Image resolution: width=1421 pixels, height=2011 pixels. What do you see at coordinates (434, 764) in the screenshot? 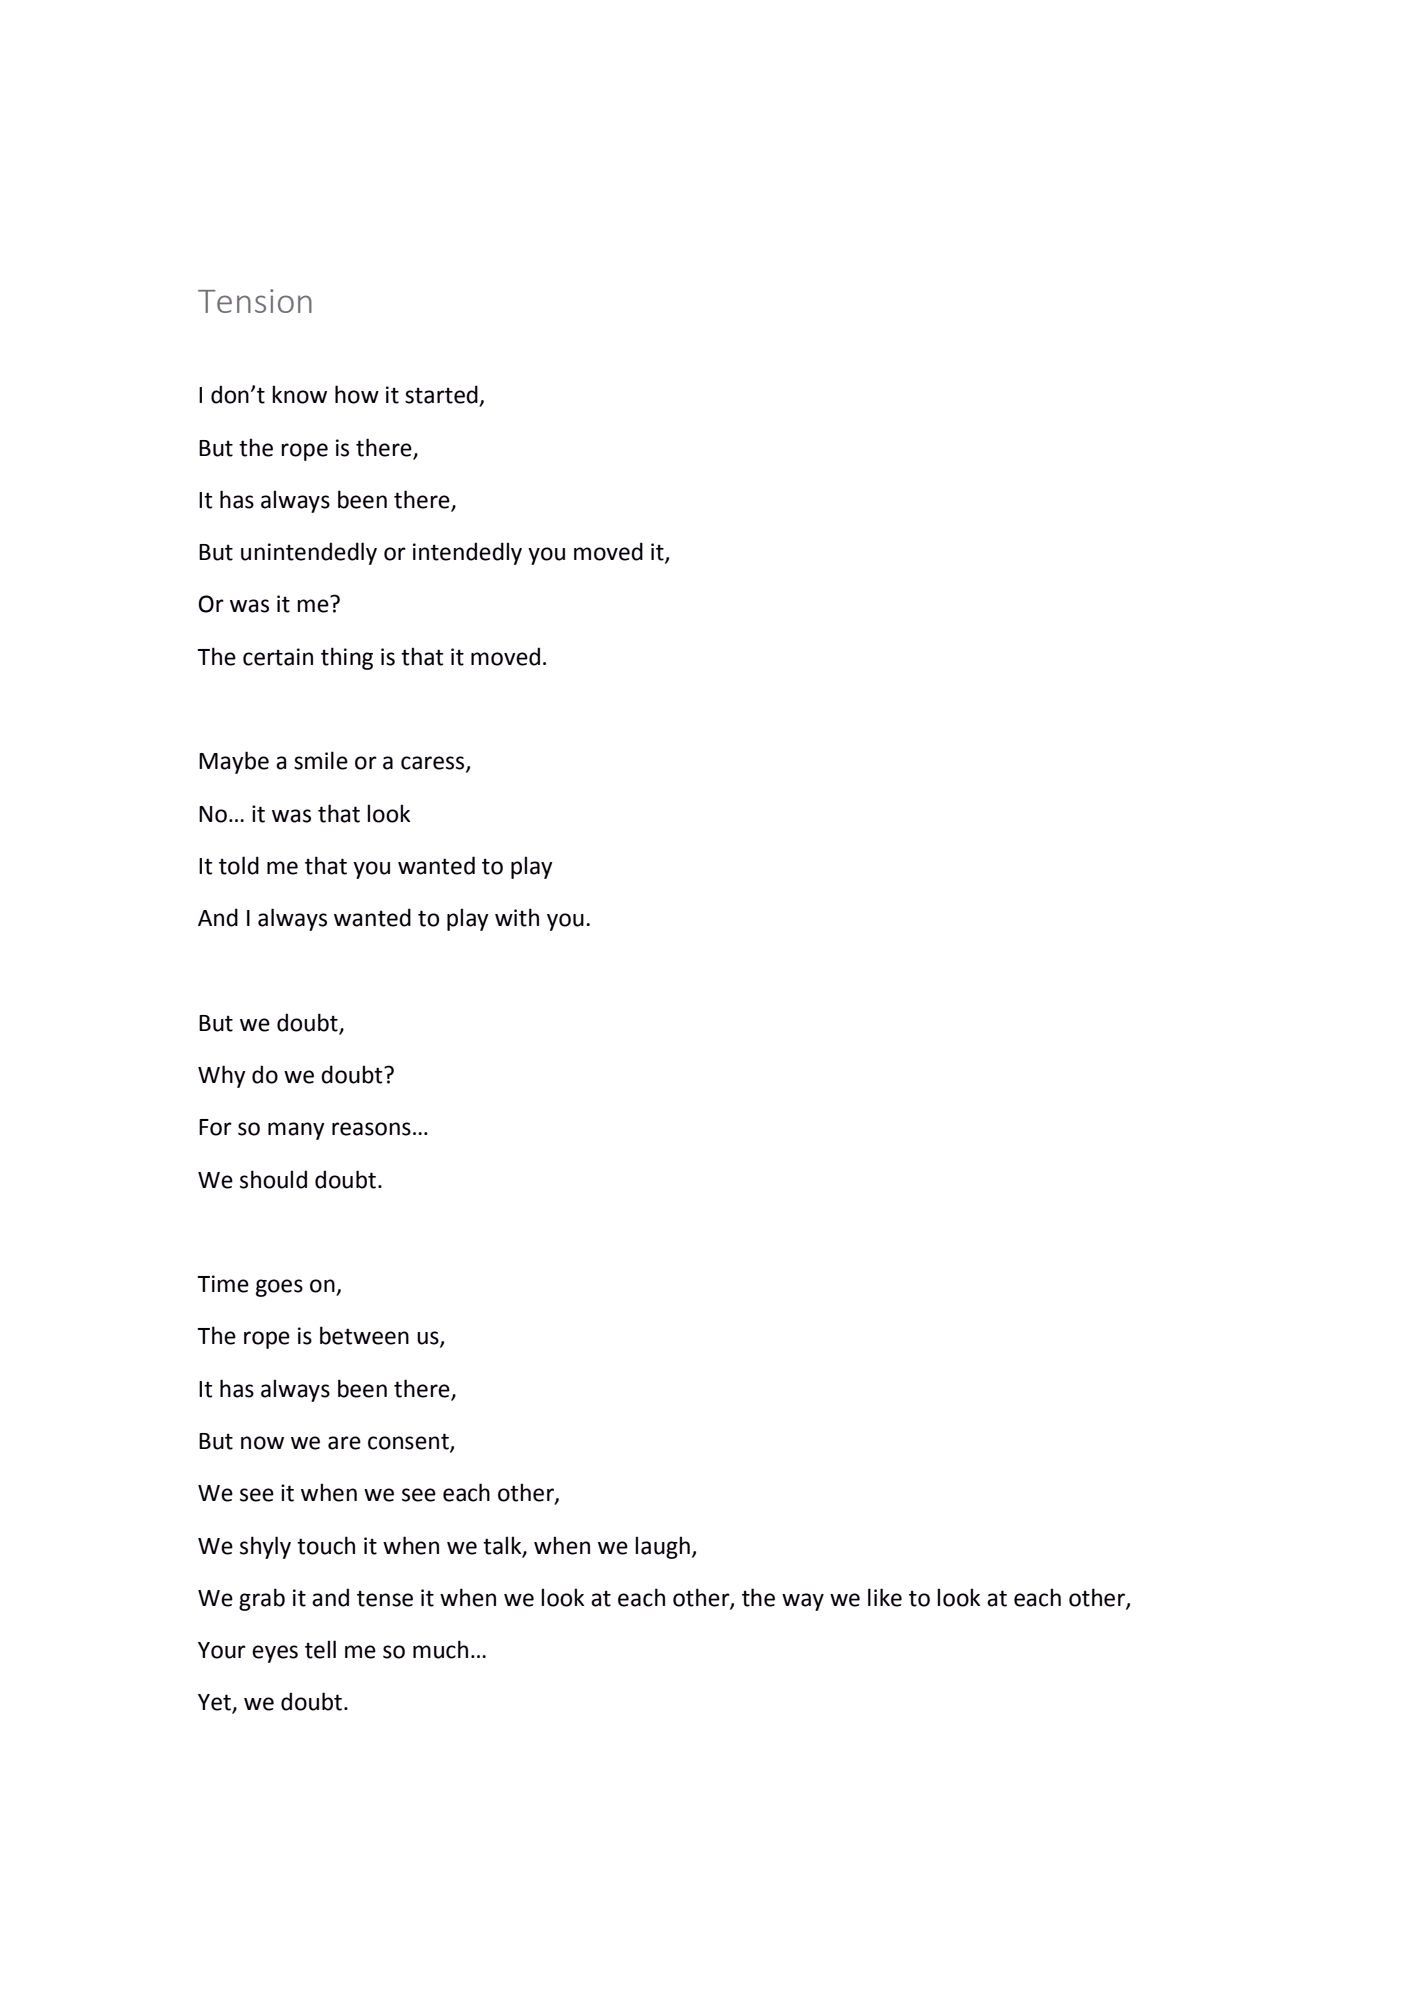
I see `caress` at bounding box center [434, 764].
